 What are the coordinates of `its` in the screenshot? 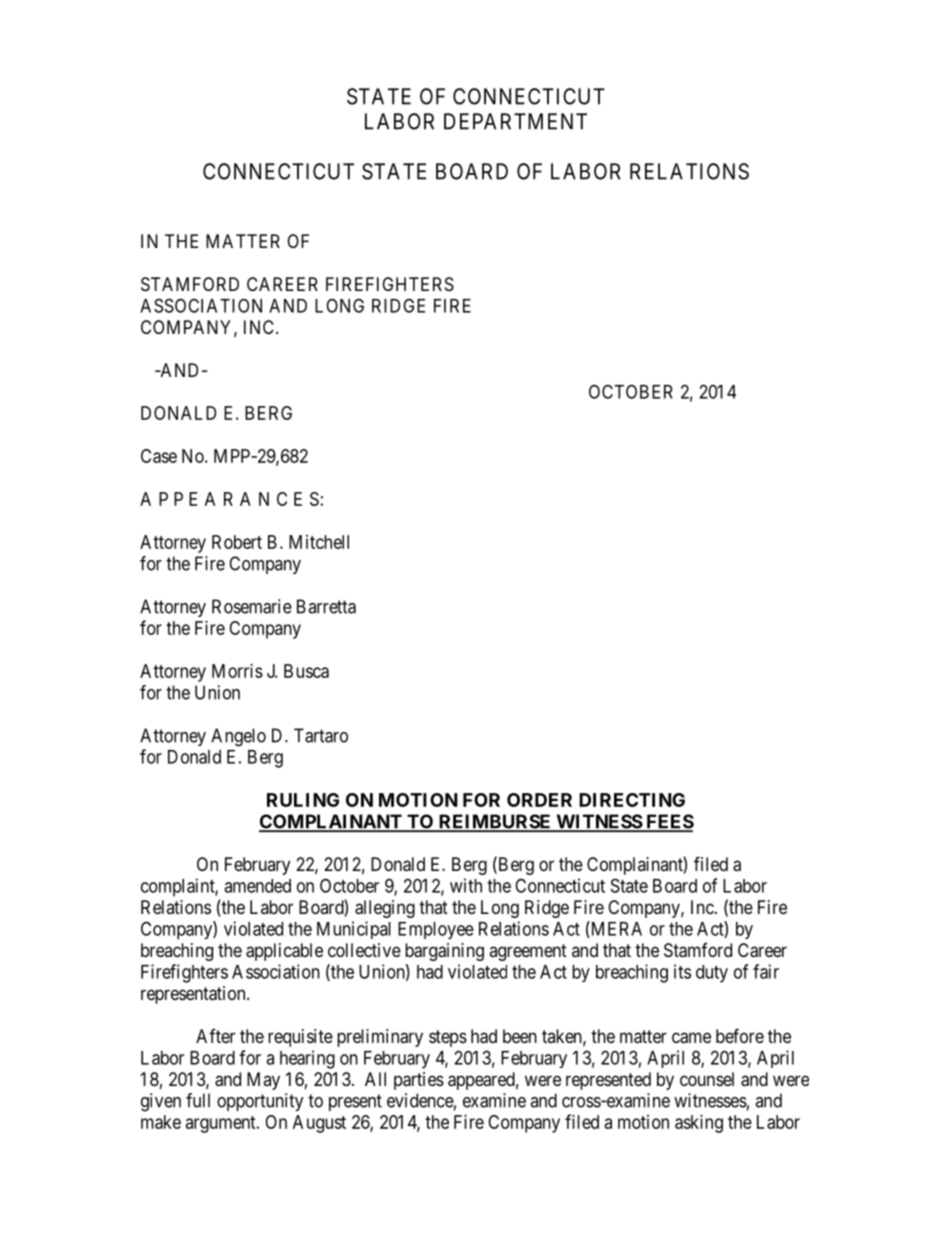 It's located at (682, 971).
